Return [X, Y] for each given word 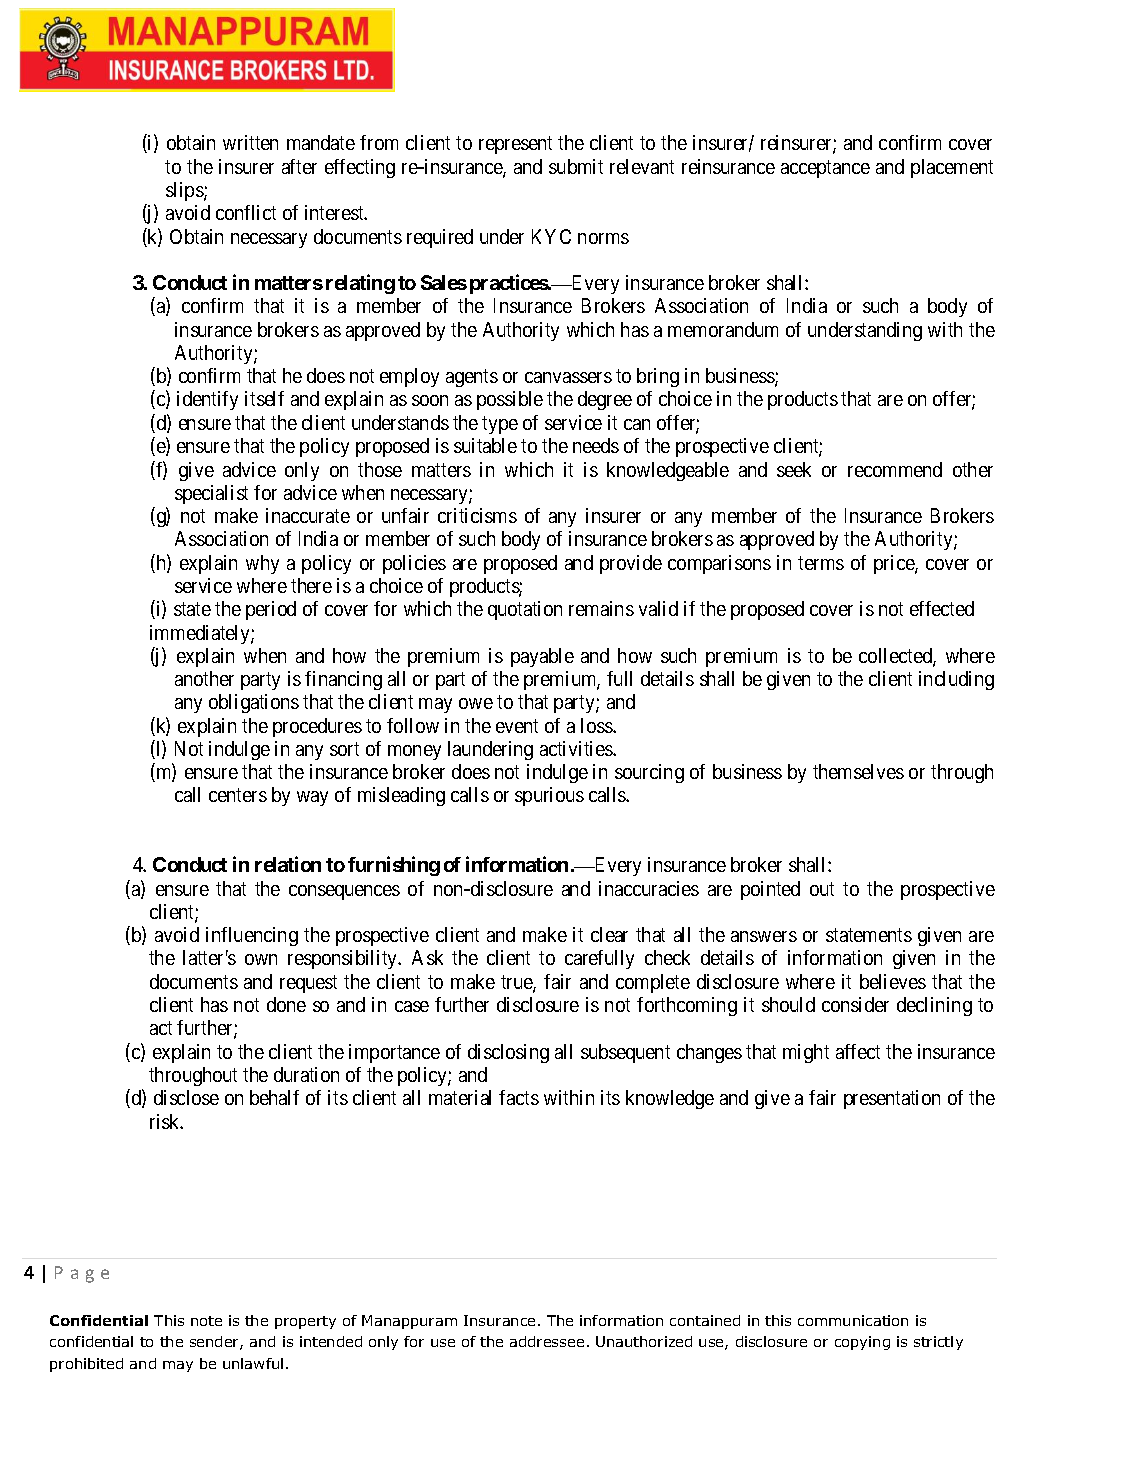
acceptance [825, 169]
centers [238, 795]
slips [185, 191]
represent [515, 145]
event [517, 726]
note [206, 1321]
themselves [858, 771]
